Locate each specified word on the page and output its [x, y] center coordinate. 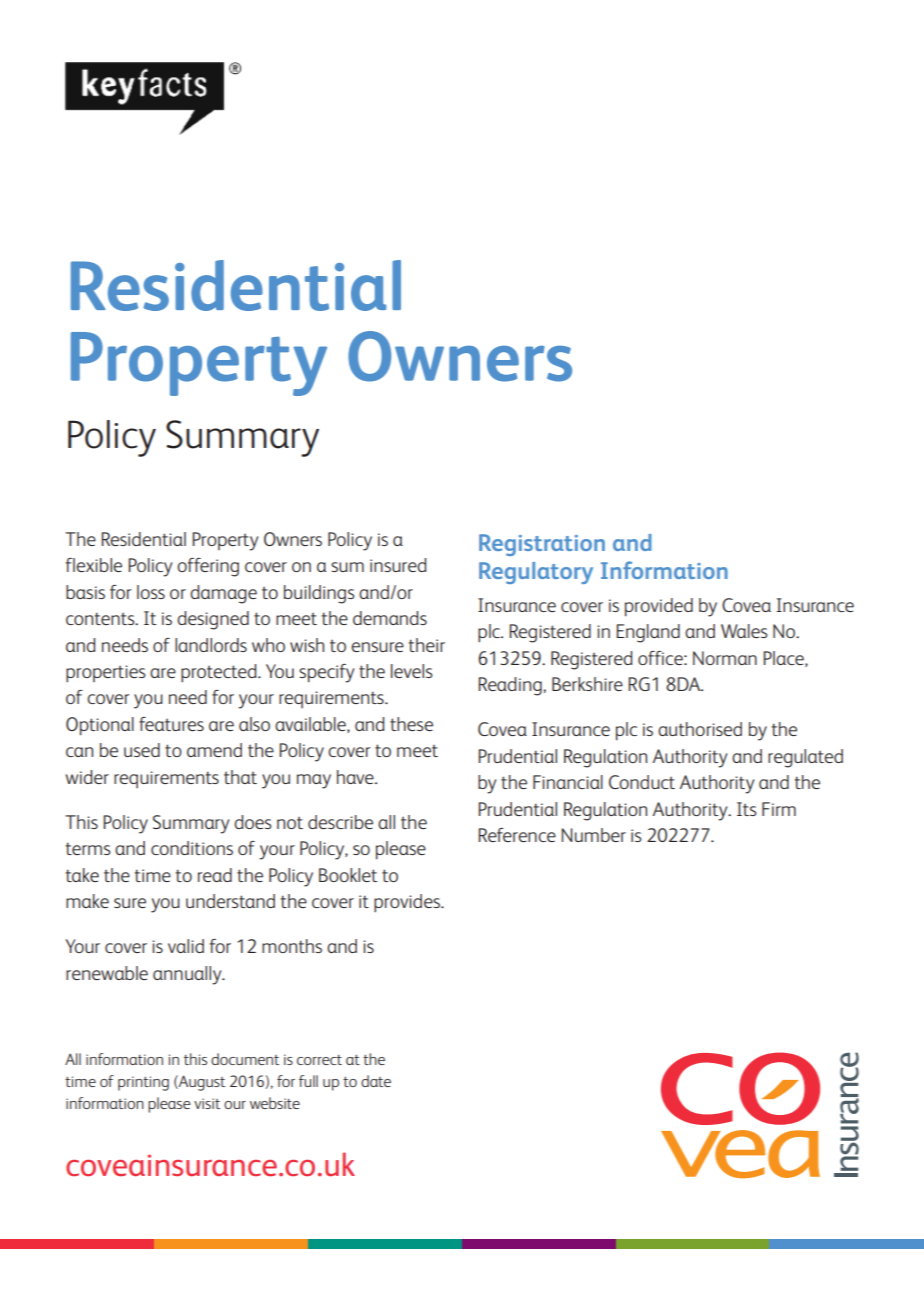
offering [208, 567]
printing [143, 1083]
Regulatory [536, 573]
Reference [517, 835]
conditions [192, 848]
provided [659, 607]
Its [747, 809]
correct [319, 1060]
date [376, 1081]
